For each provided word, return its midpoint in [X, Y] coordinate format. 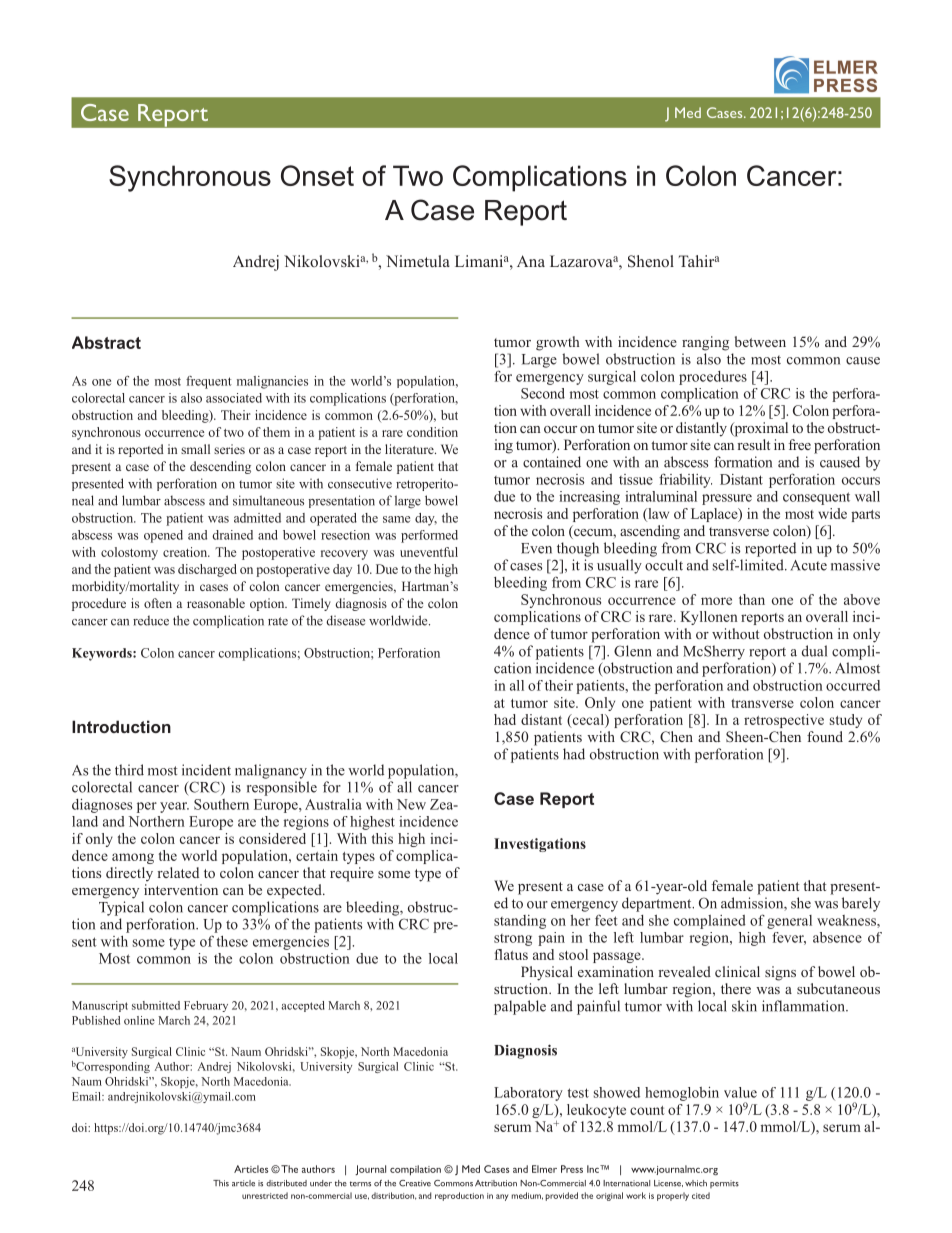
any [502, 1197]
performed [429, 536]
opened [163, 536]
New [411, 804]
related [178, 872]
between [760, 341]
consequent [816, 498]
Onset [317, 175]
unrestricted [265, 1195]
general [789, 922]
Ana [531, 261]
